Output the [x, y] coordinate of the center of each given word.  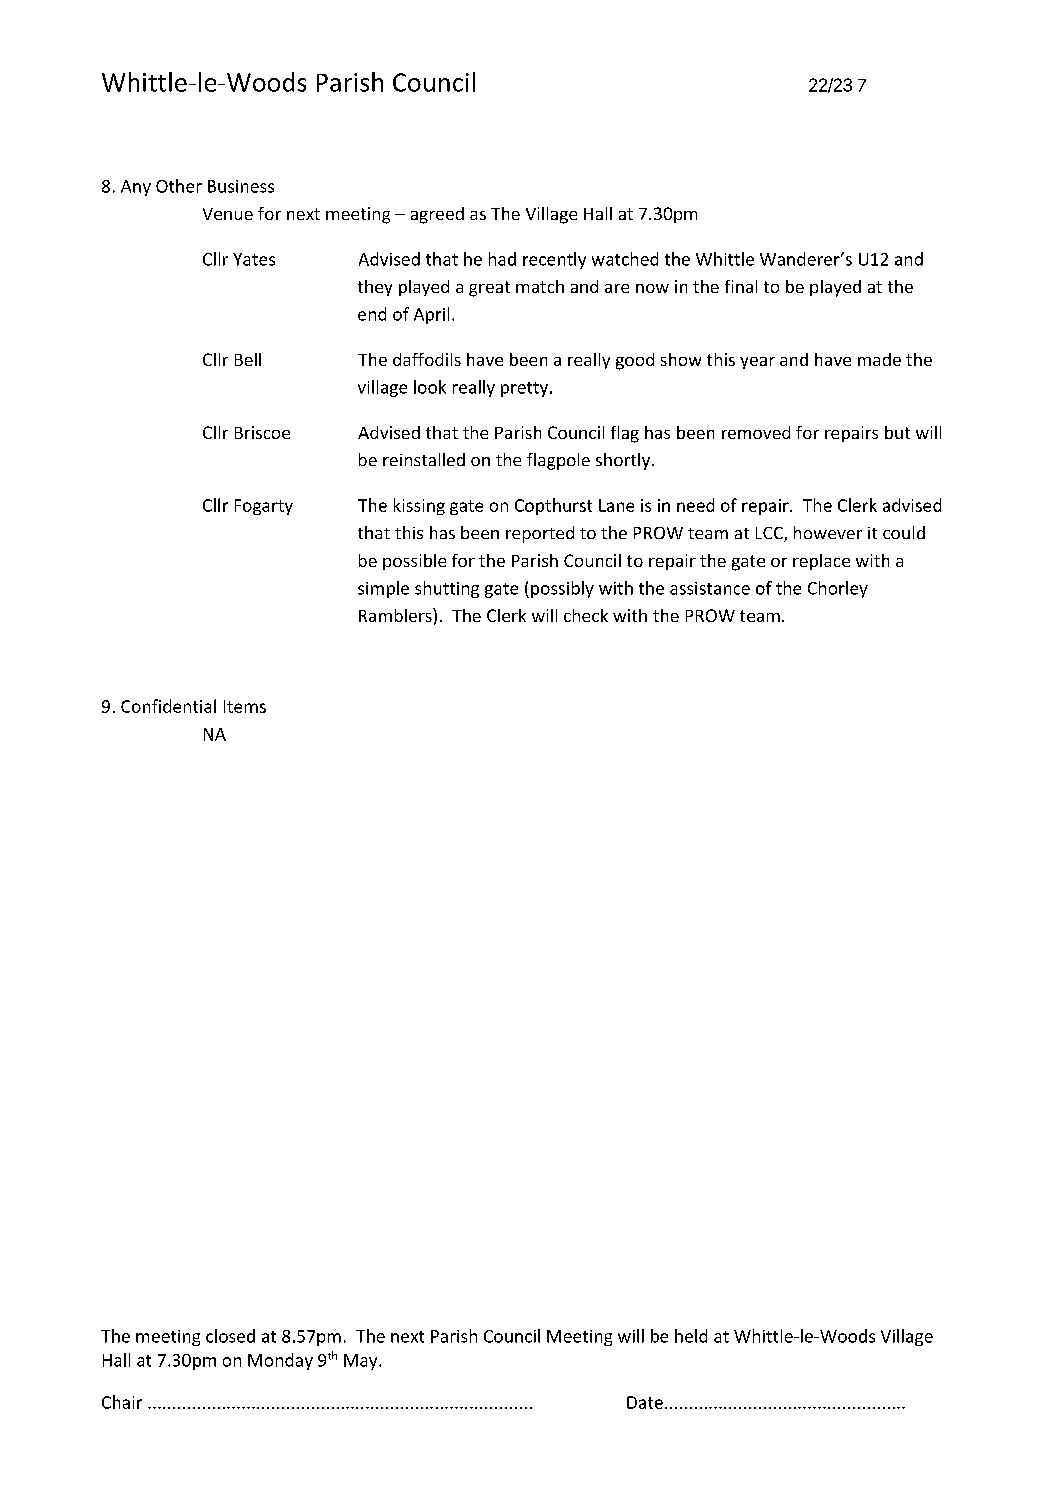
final [741, 286]
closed [230, 1336]
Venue [228, 214]
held [691, 1336]
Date [645, 1402]
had [502, 259]
